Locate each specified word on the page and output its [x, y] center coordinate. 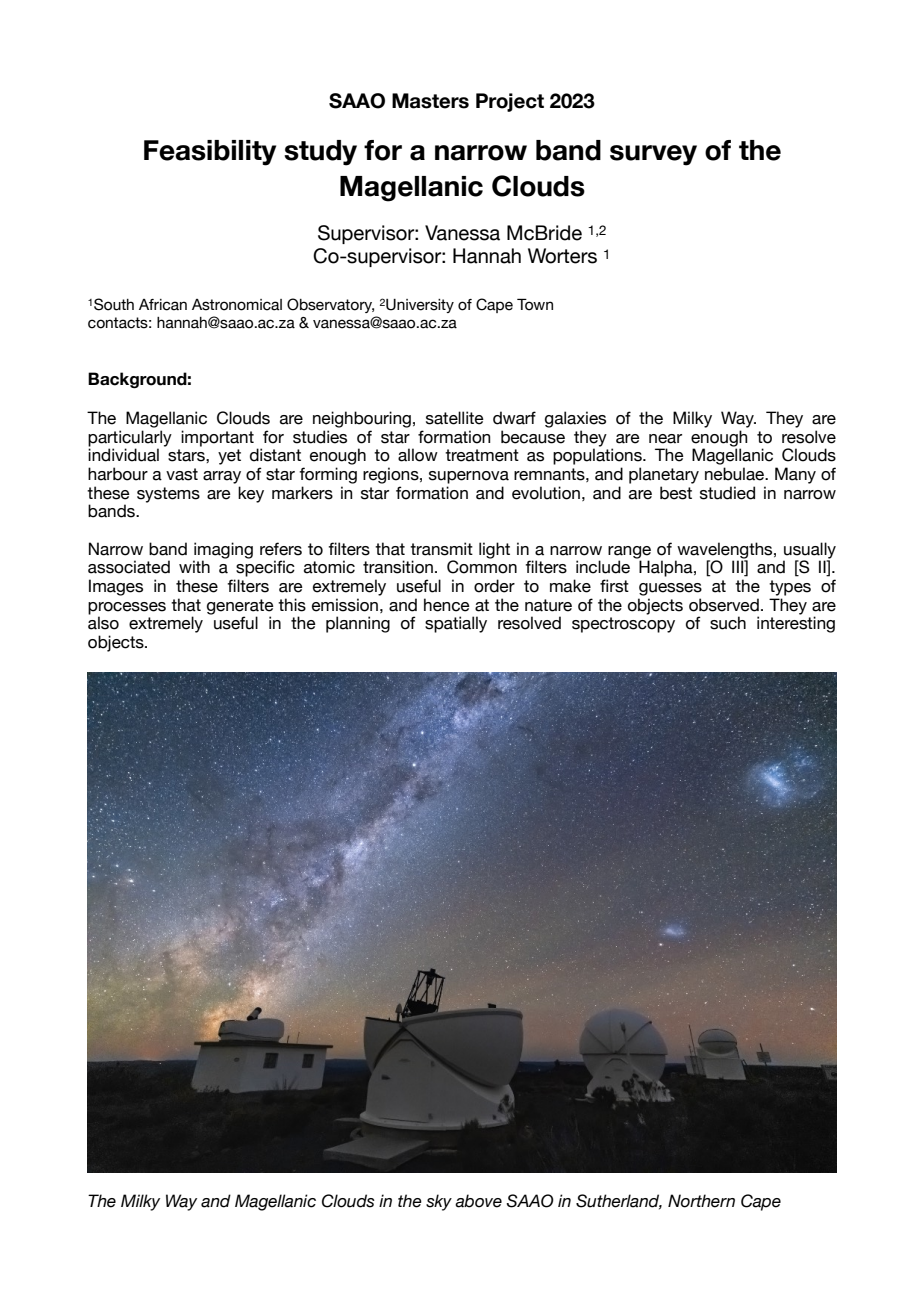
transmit [441, 549]
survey [653, 155]
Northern [701, 1201]
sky [439, 1202]
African [163, 305]
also [103, 623]
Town [535, 304]
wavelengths [725, 551]
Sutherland [619, 1202]
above [478, 1201]
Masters [430, 101]
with [194, 566]
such [728, 623]
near [665, 439]
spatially [456, 624]
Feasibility [210, 153]
